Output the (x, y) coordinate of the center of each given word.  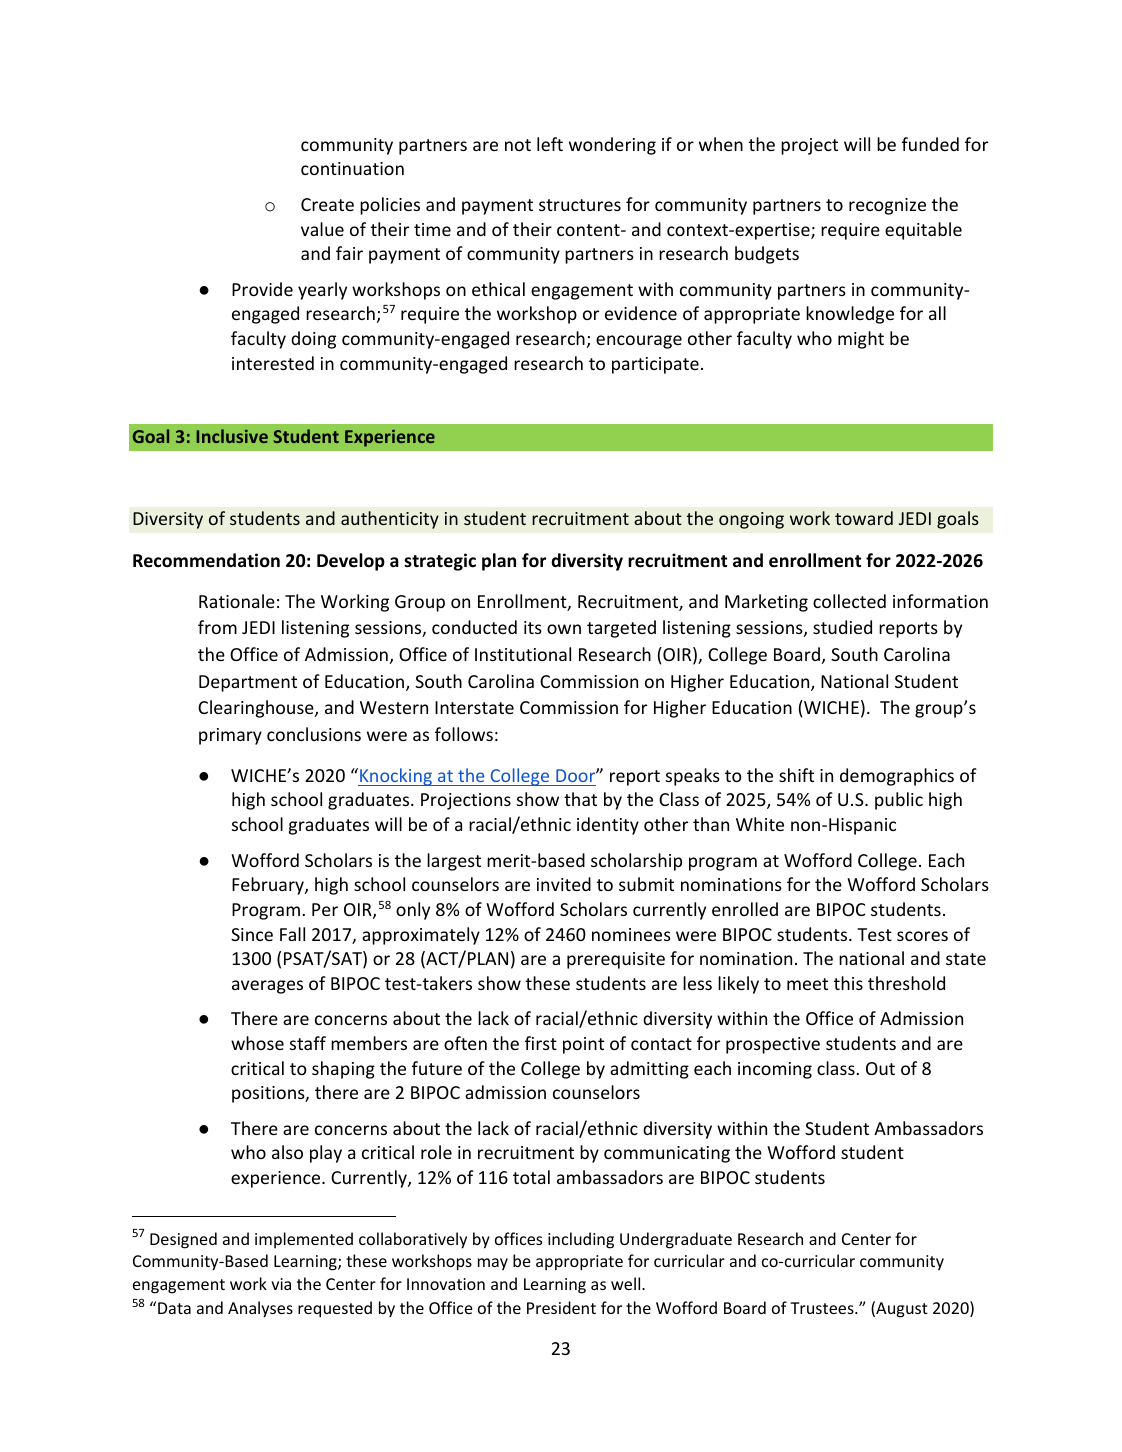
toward (864, 518)
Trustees (823, 1308)
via (281, 1284)
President (561, 1307)
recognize (887, 206)
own (564, 629)
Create (327, 204)
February (269, 886)
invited (564, 884)
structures (580, 205)
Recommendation (206, 560)
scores (922, 936)
